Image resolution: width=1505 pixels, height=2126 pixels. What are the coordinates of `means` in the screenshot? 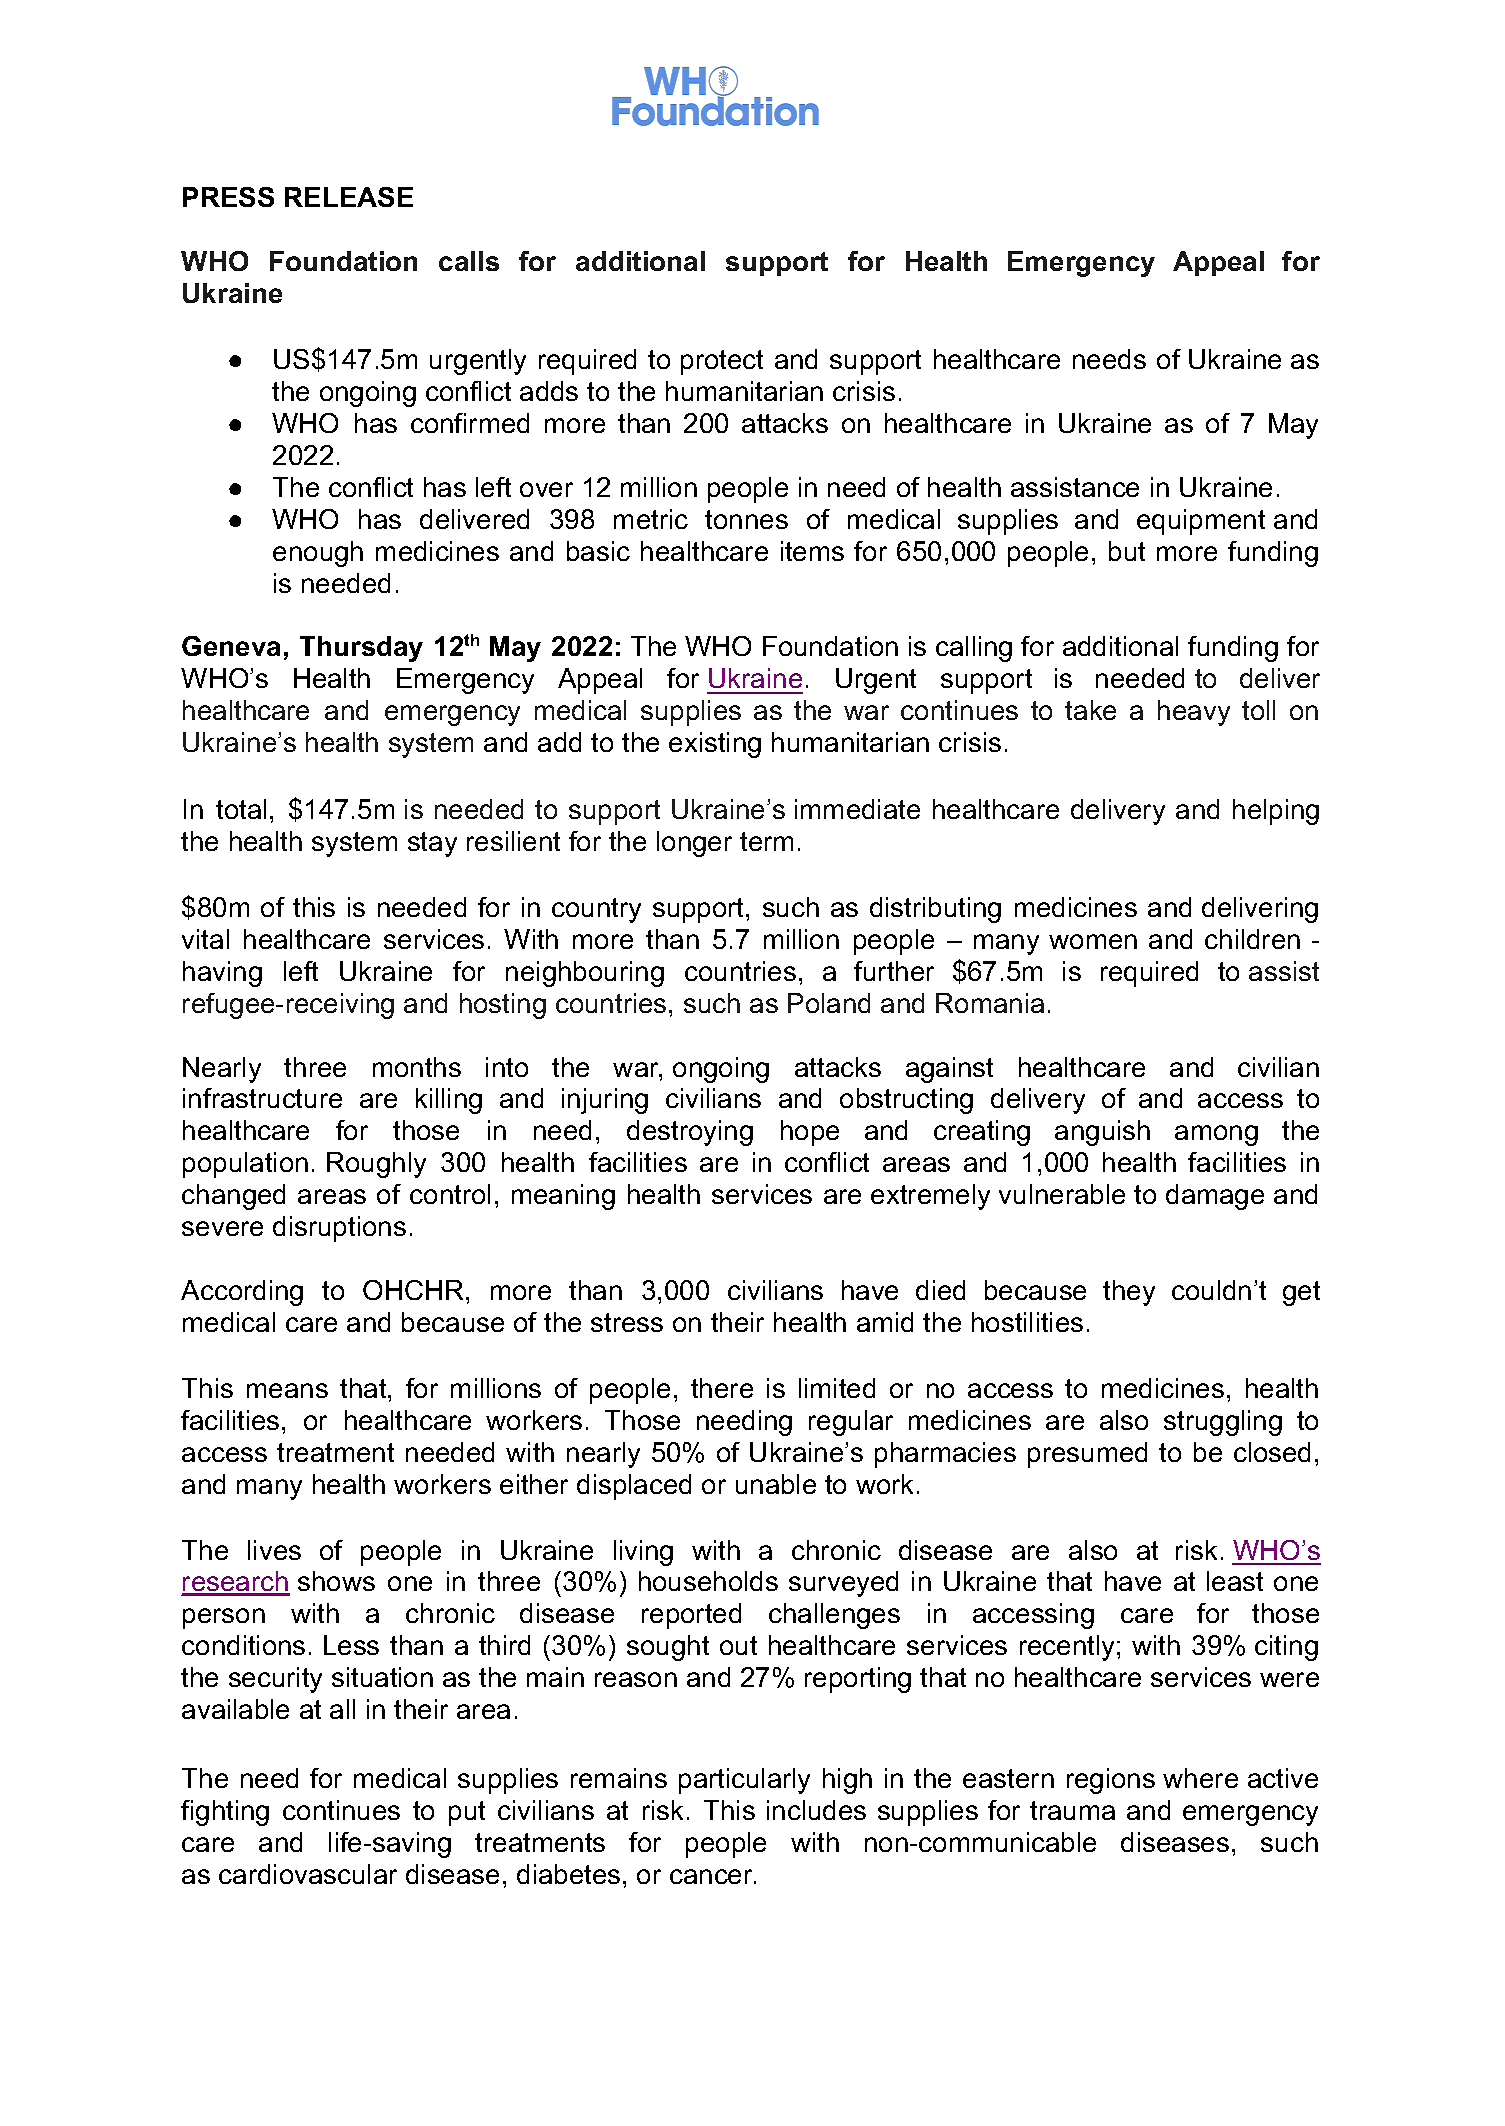 It's located at (287, 1390).
